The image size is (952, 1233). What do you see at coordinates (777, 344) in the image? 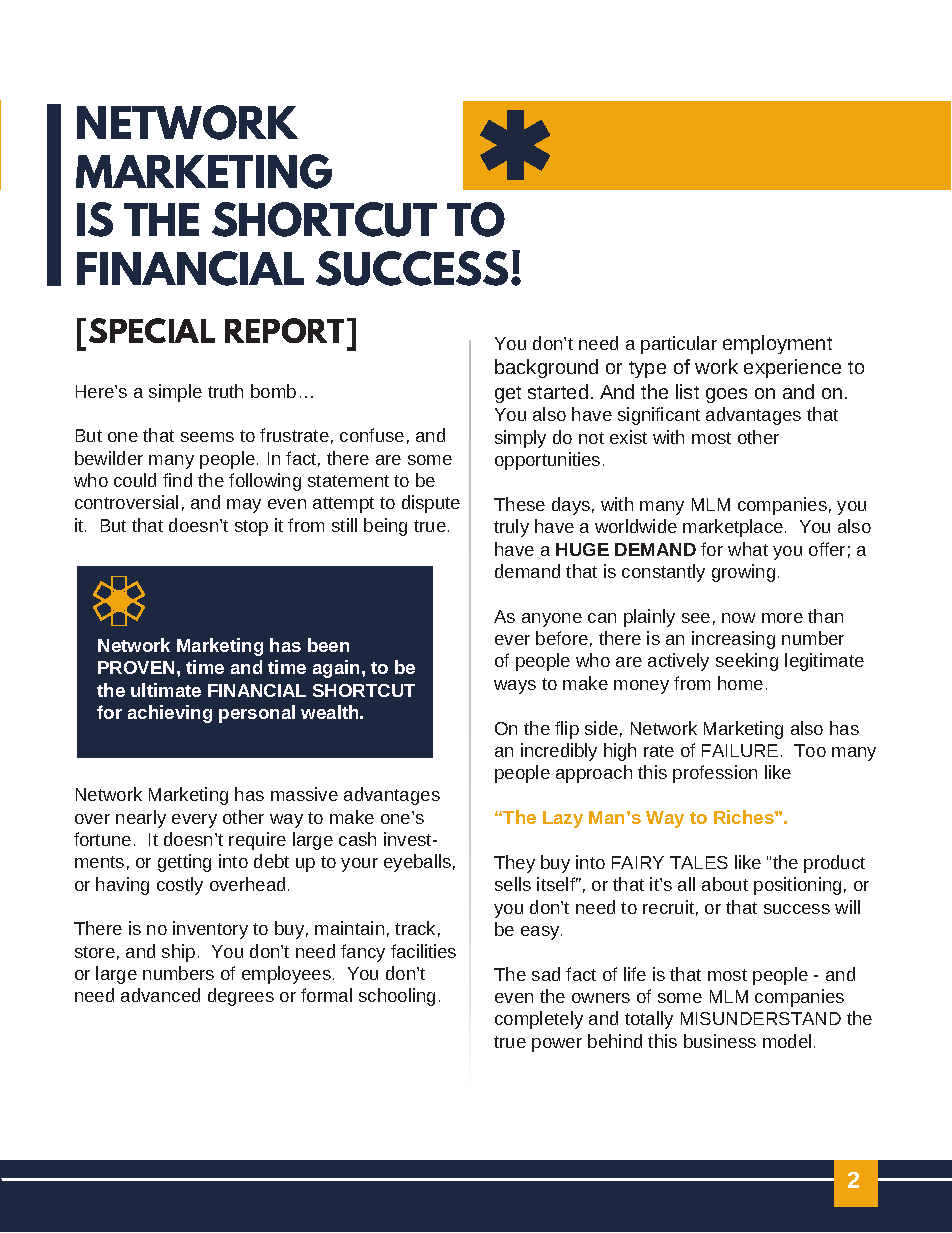
I see `employment` at bounding box center [777, 344].
